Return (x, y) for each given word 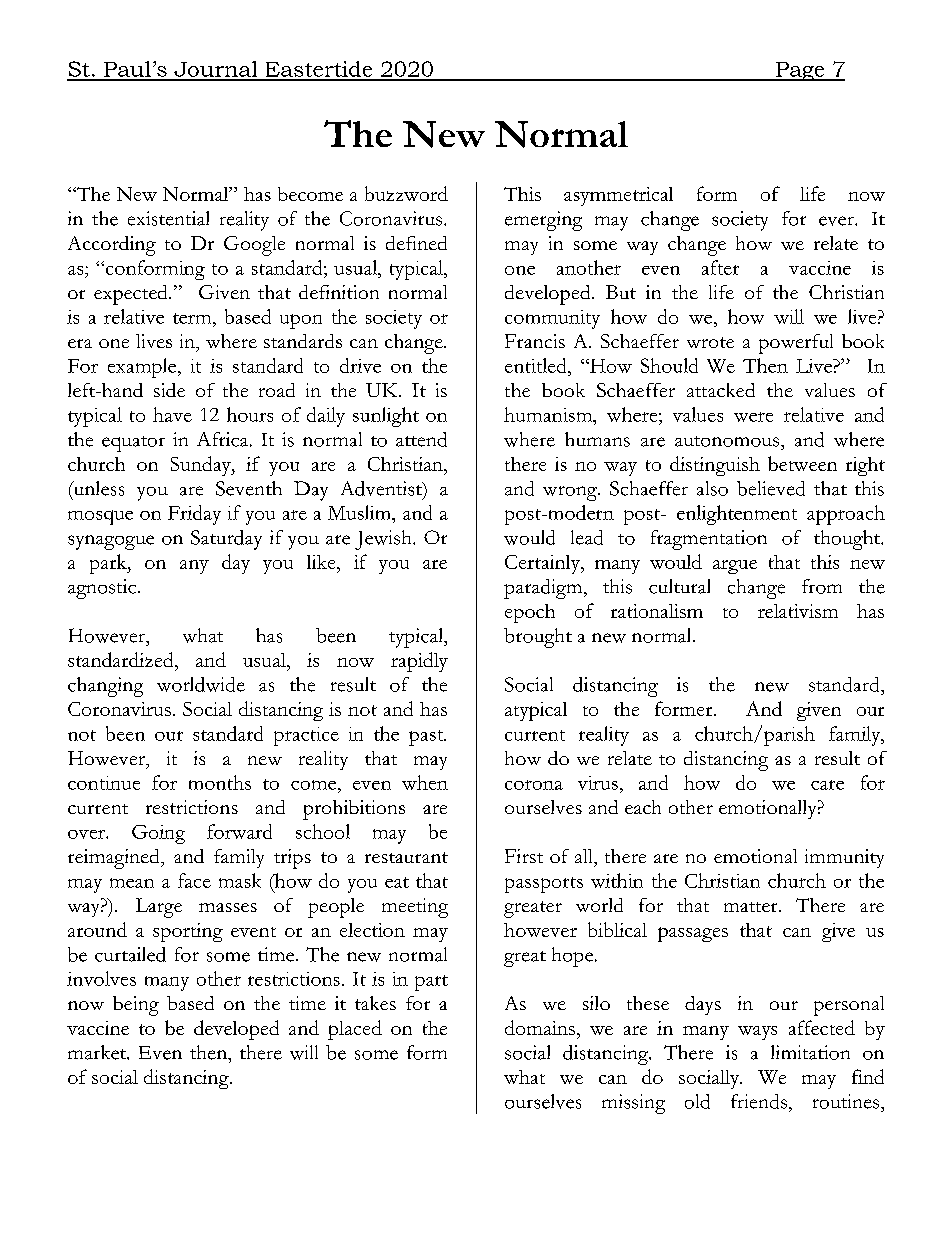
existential (168, 218)
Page (800, 71)
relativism (798, 611)
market (98, 1052)
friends (760, 1101)
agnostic (102, 589)
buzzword (406, 193)
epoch (530, 613)
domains (540, 1027)
